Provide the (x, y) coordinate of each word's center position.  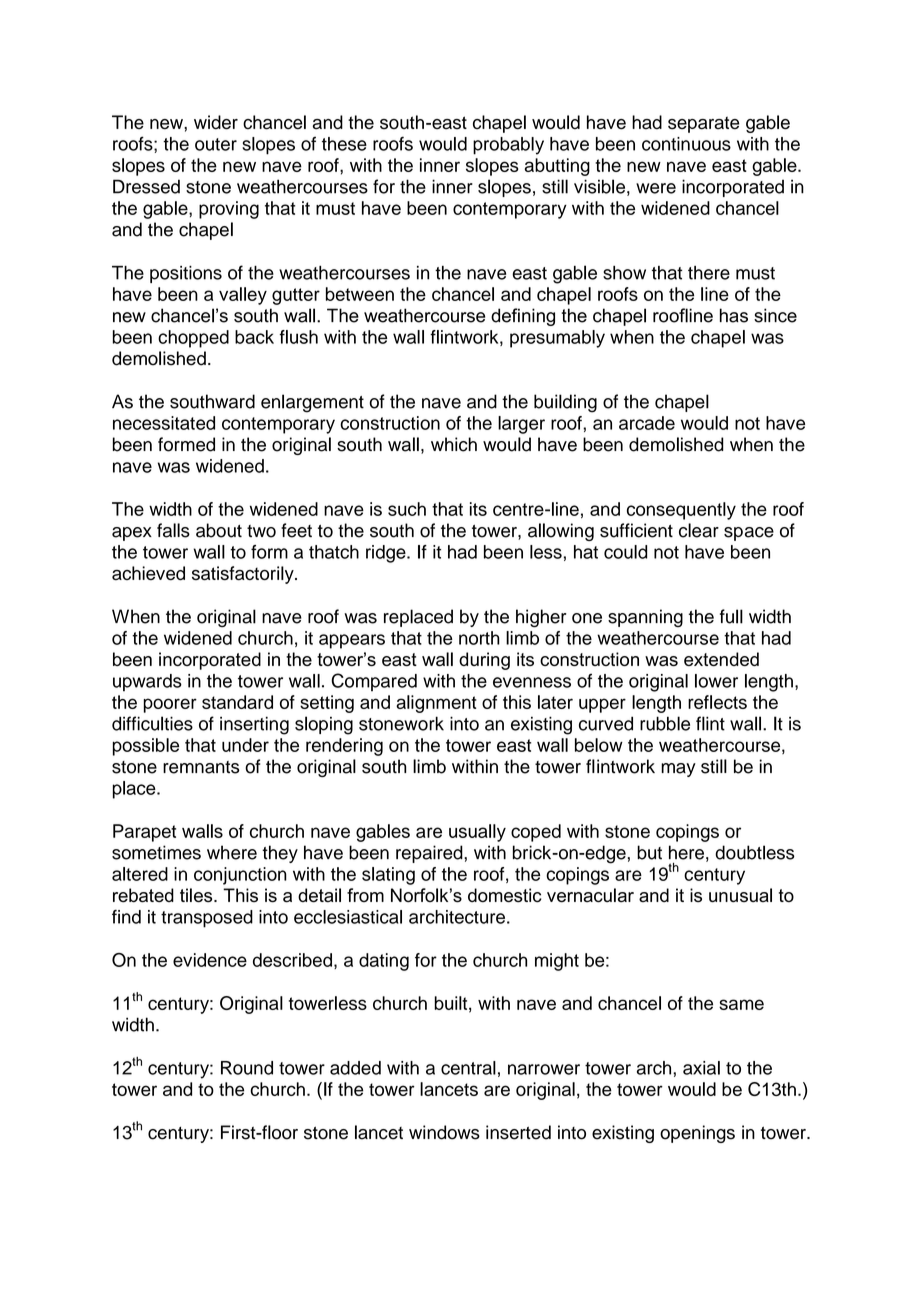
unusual (740, 895)
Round (247, 1068)
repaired (430, 854)
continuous (686, 144)
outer (216, 144)
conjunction (240, 876)
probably (508, 146)
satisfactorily (244, 575)
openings (697, 1134)
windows (444, 1132)
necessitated (164, 423)
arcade (647, 423)
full (731, 616)
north (479, 638)
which (454, 444)
